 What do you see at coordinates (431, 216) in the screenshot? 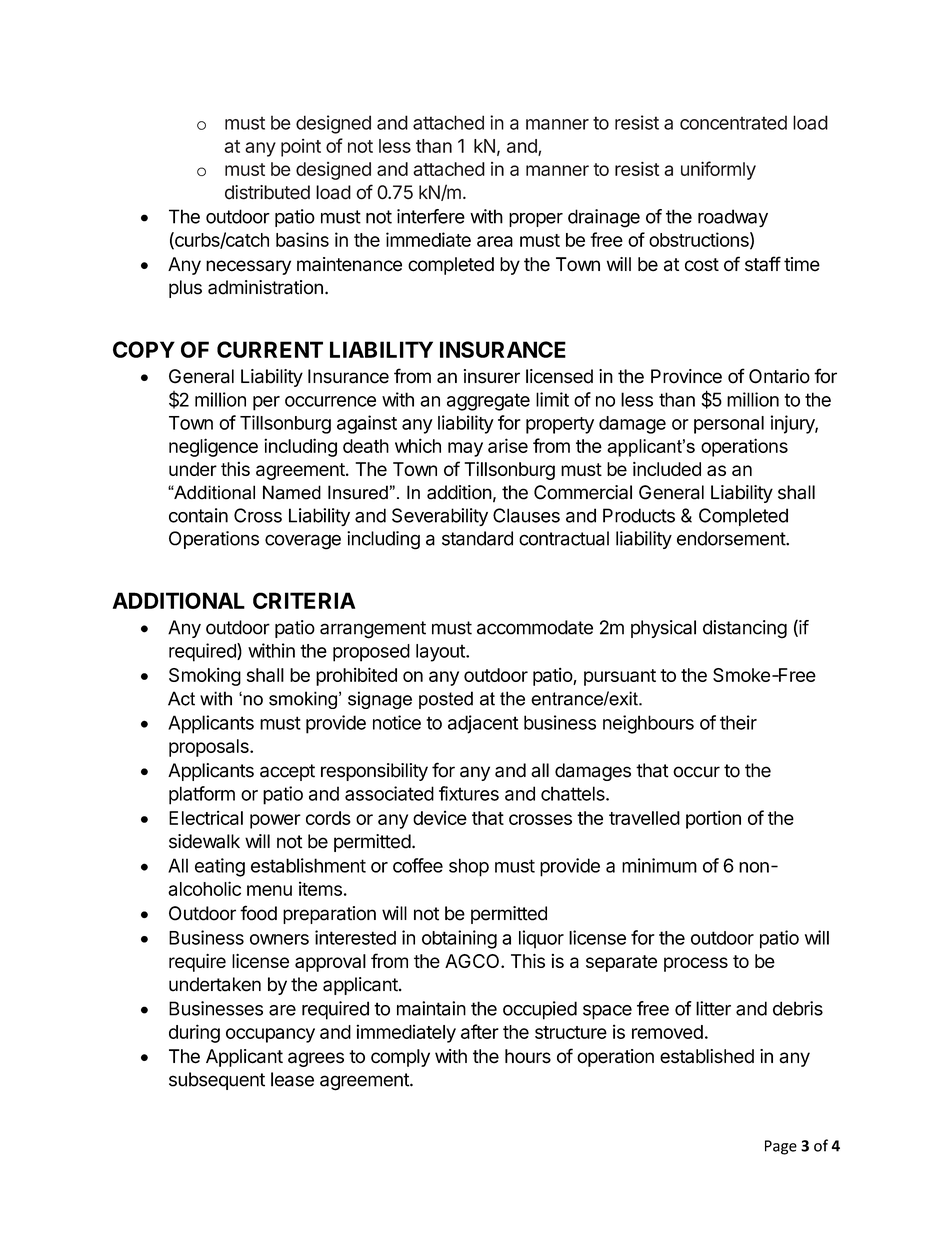
I see `interfere` at bounding box center [431, 216].
